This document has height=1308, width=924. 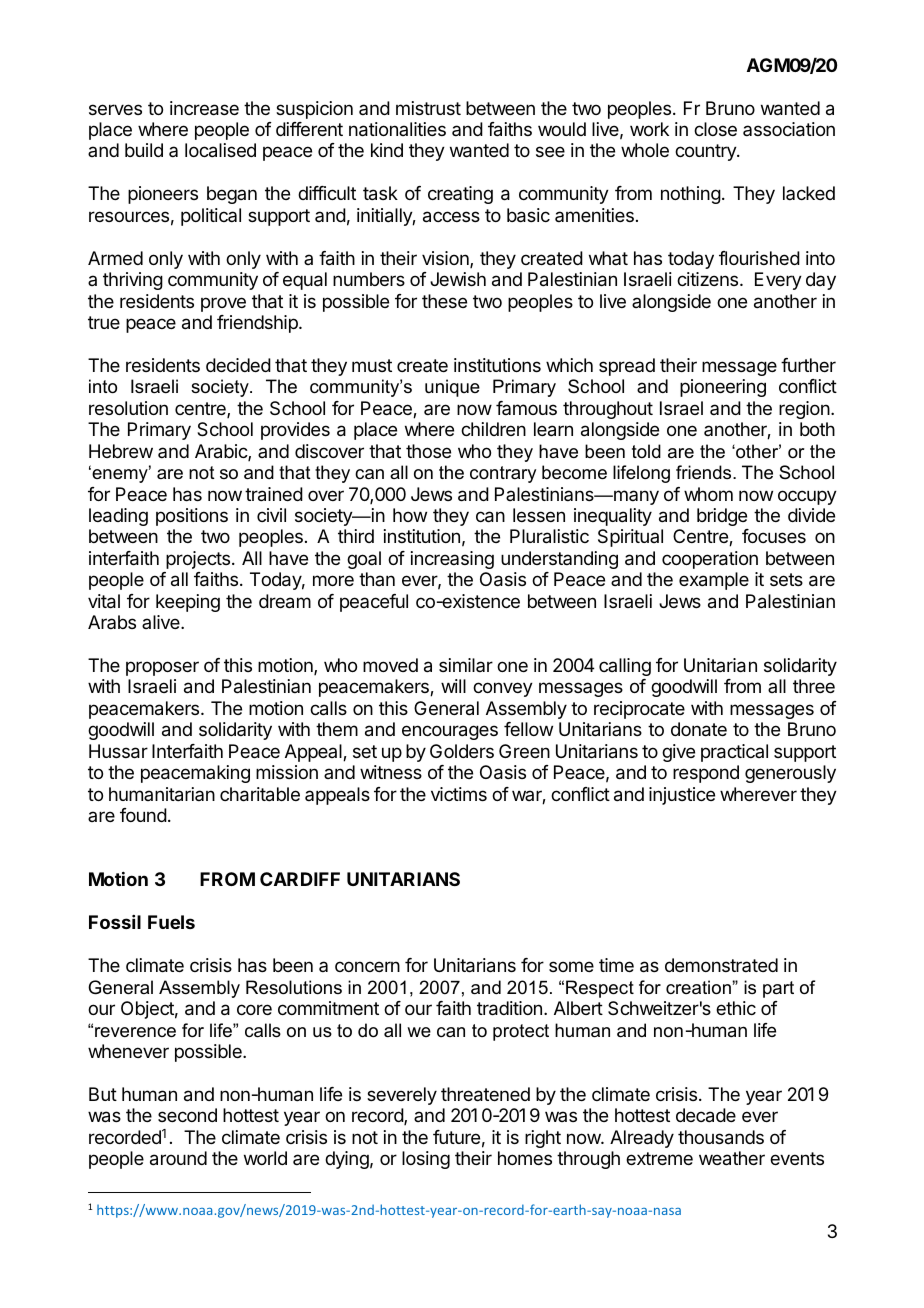 I want to click on similar, so click(x=466, y=665).
